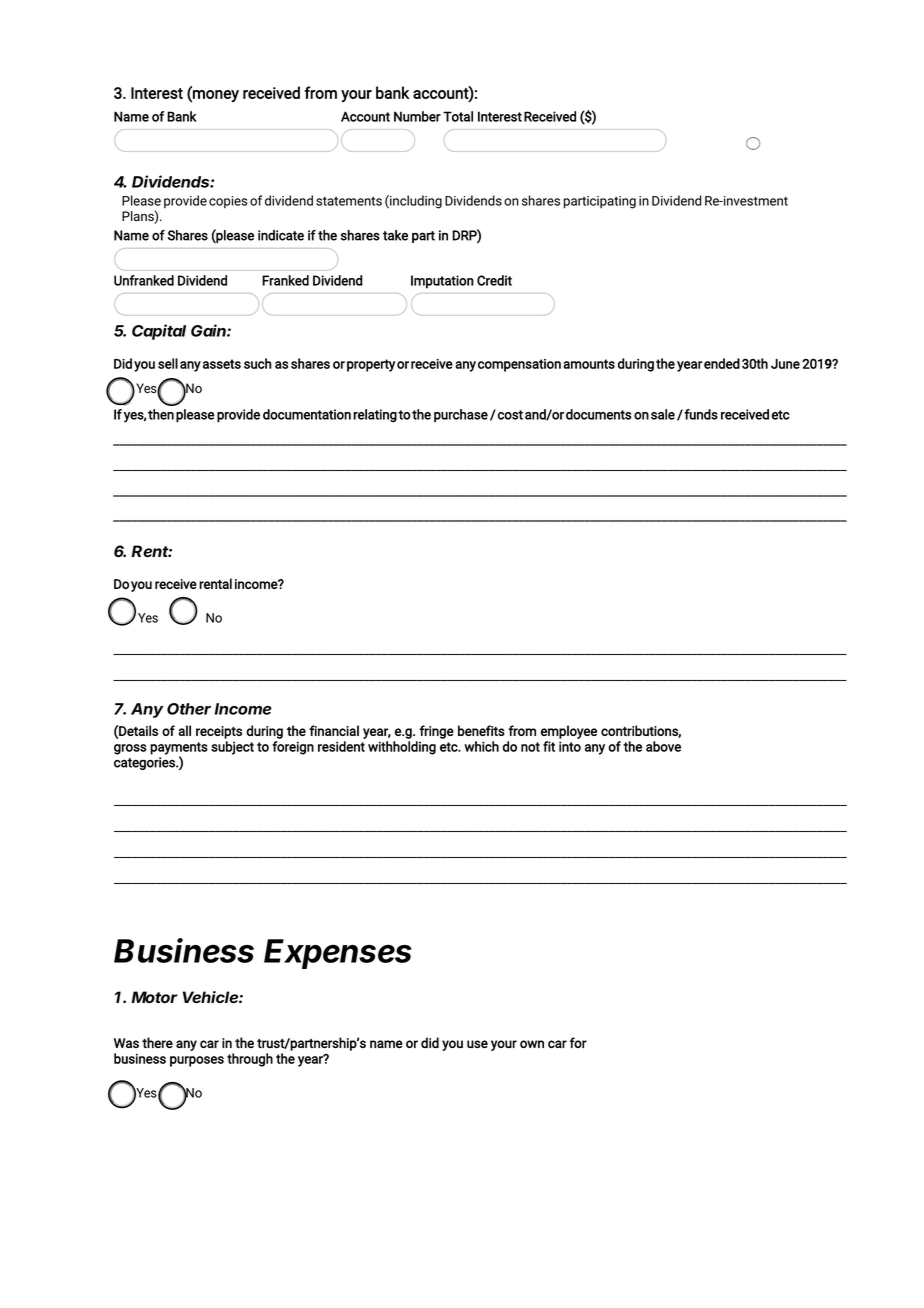  I want to click on Total, so click(458, 116).
